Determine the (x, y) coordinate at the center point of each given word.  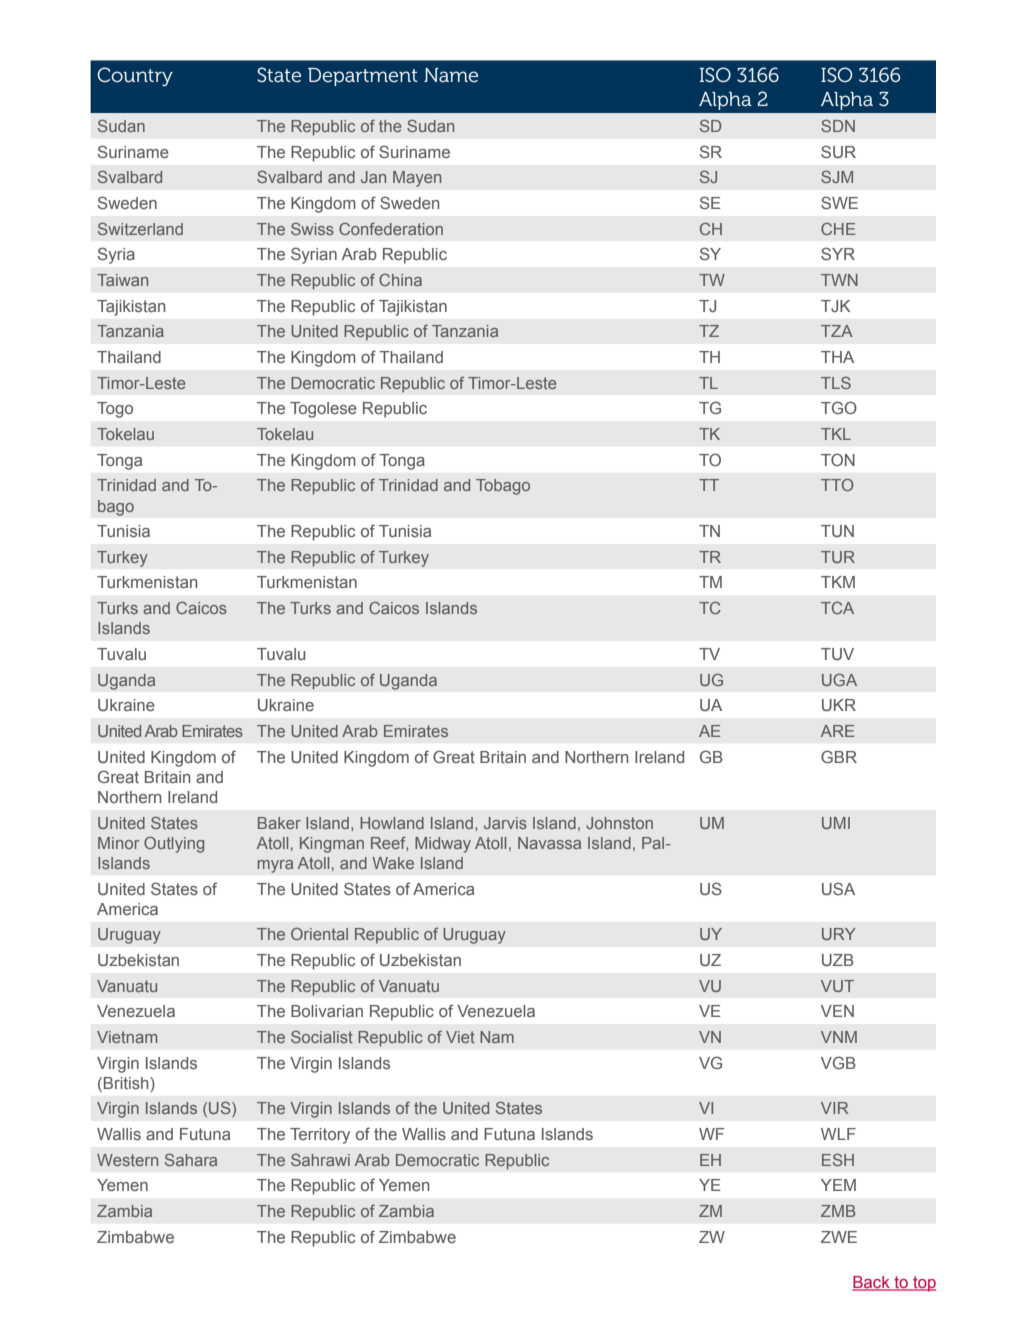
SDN (838, 126)
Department (363, 77)
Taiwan (122, 280)
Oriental (319, 934)
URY (839, 934)
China (400, 280)
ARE (838, 731)
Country (135, 76)
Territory (320, 1136)
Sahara (191, 1160)
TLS (836, 383)
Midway (443, 845)
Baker (279, 823)
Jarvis (505, 823)
